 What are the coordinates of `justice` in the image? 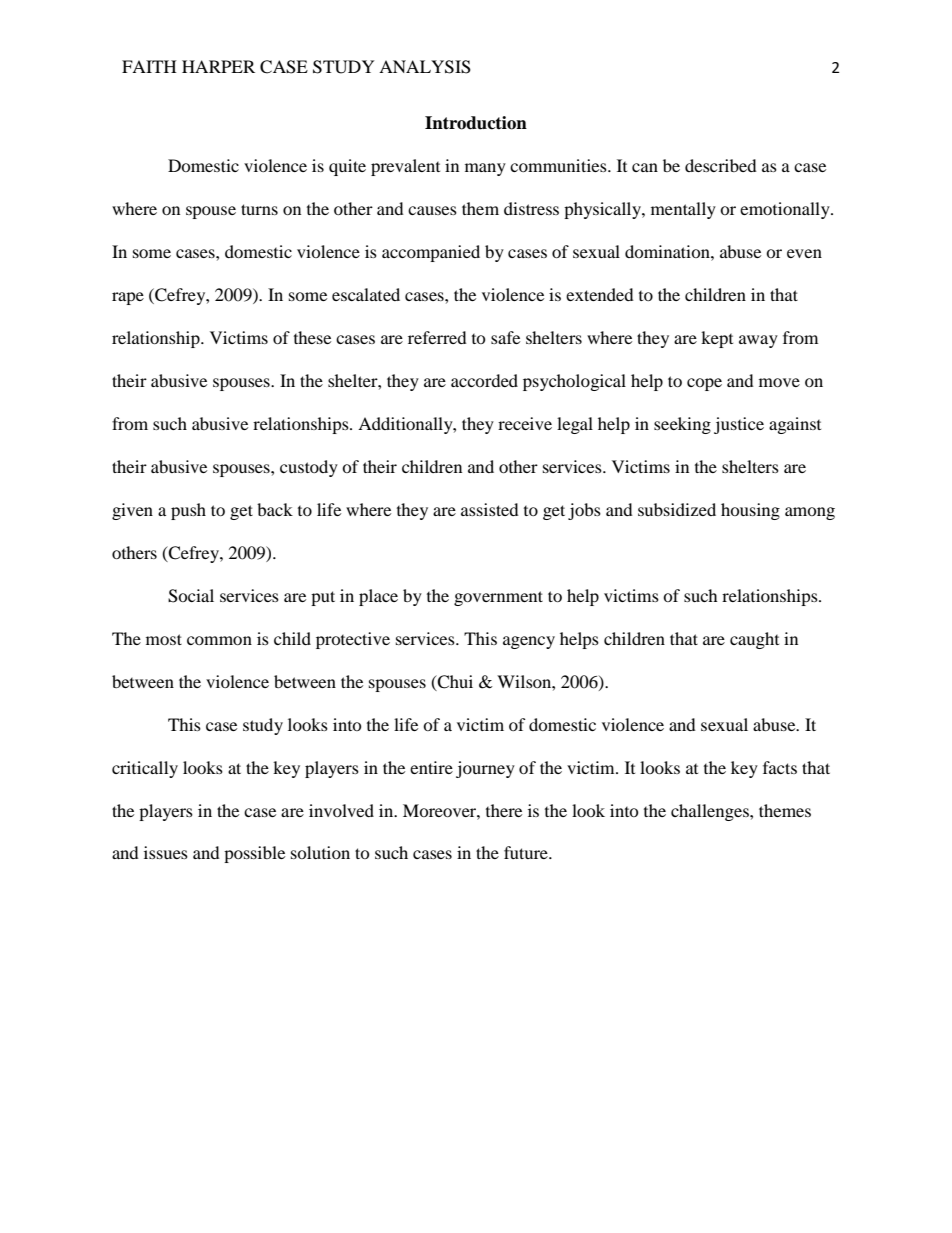 It's located at (739, 425).
